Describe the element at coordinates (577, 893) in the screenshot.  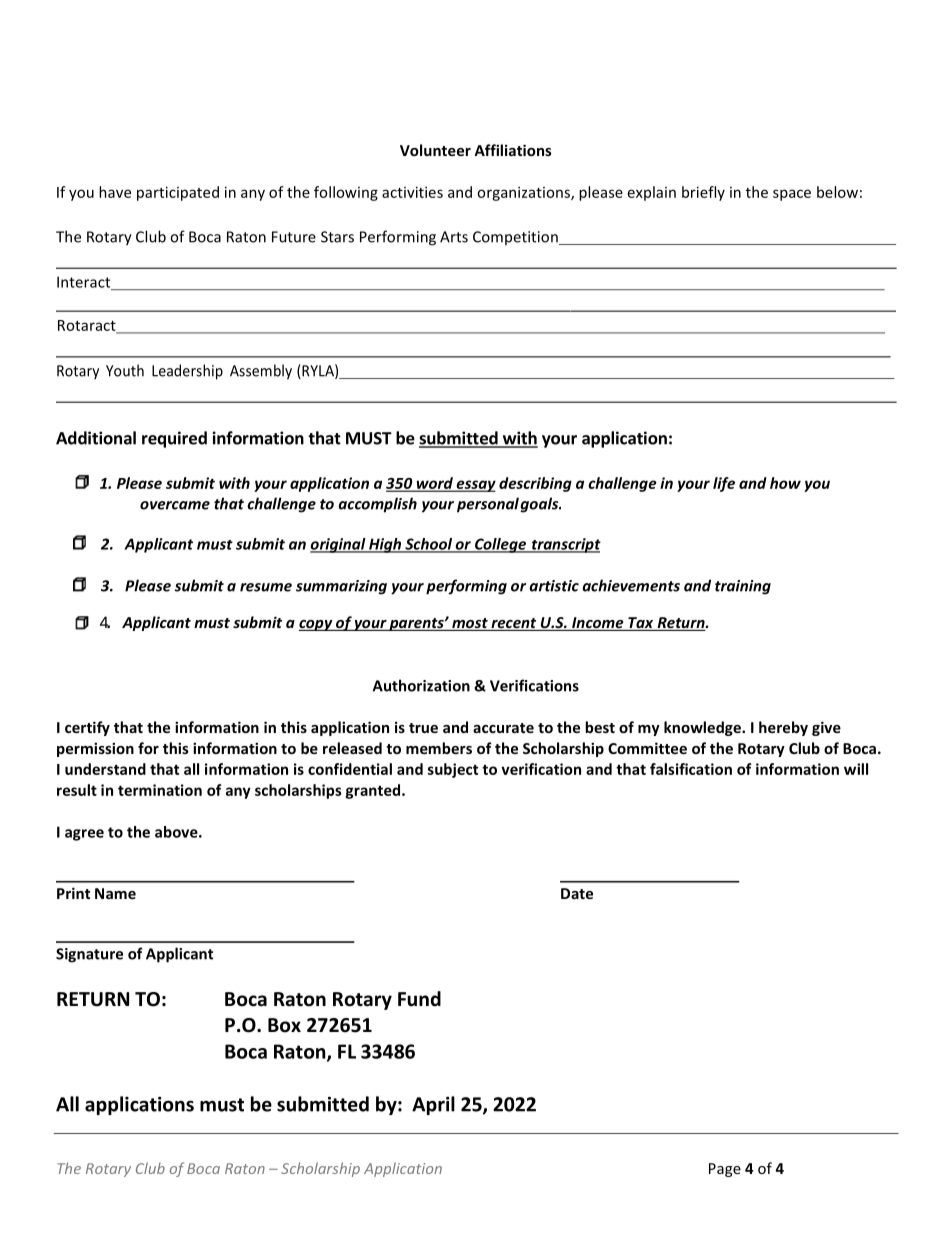
I see `Date` at that location.
